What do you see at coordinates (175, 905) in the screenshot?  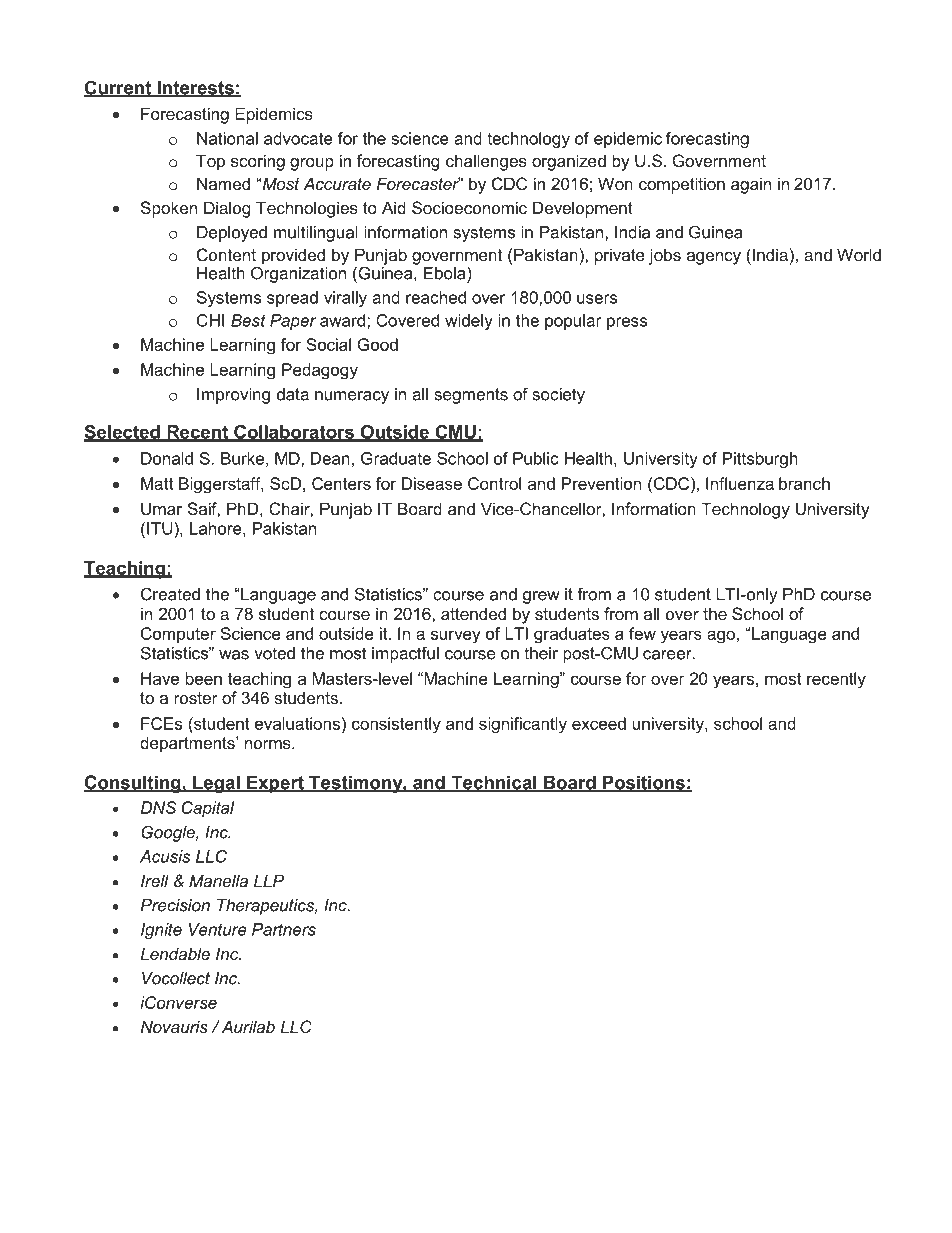 I see `Precision` at bounding box center [175, 905].
